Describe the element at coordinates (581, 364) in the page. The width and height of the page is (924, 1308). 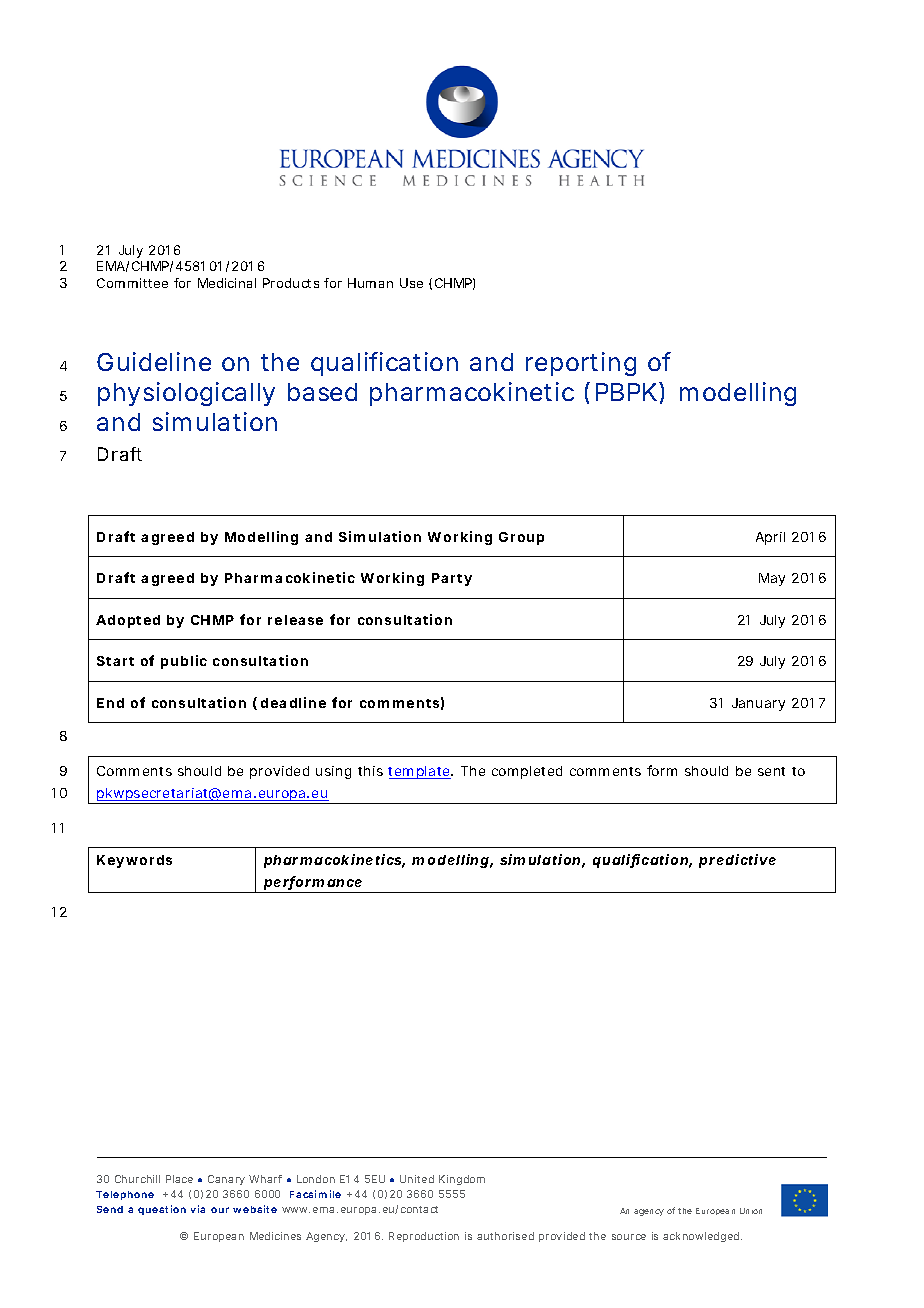
I see `reporting` at that location.
